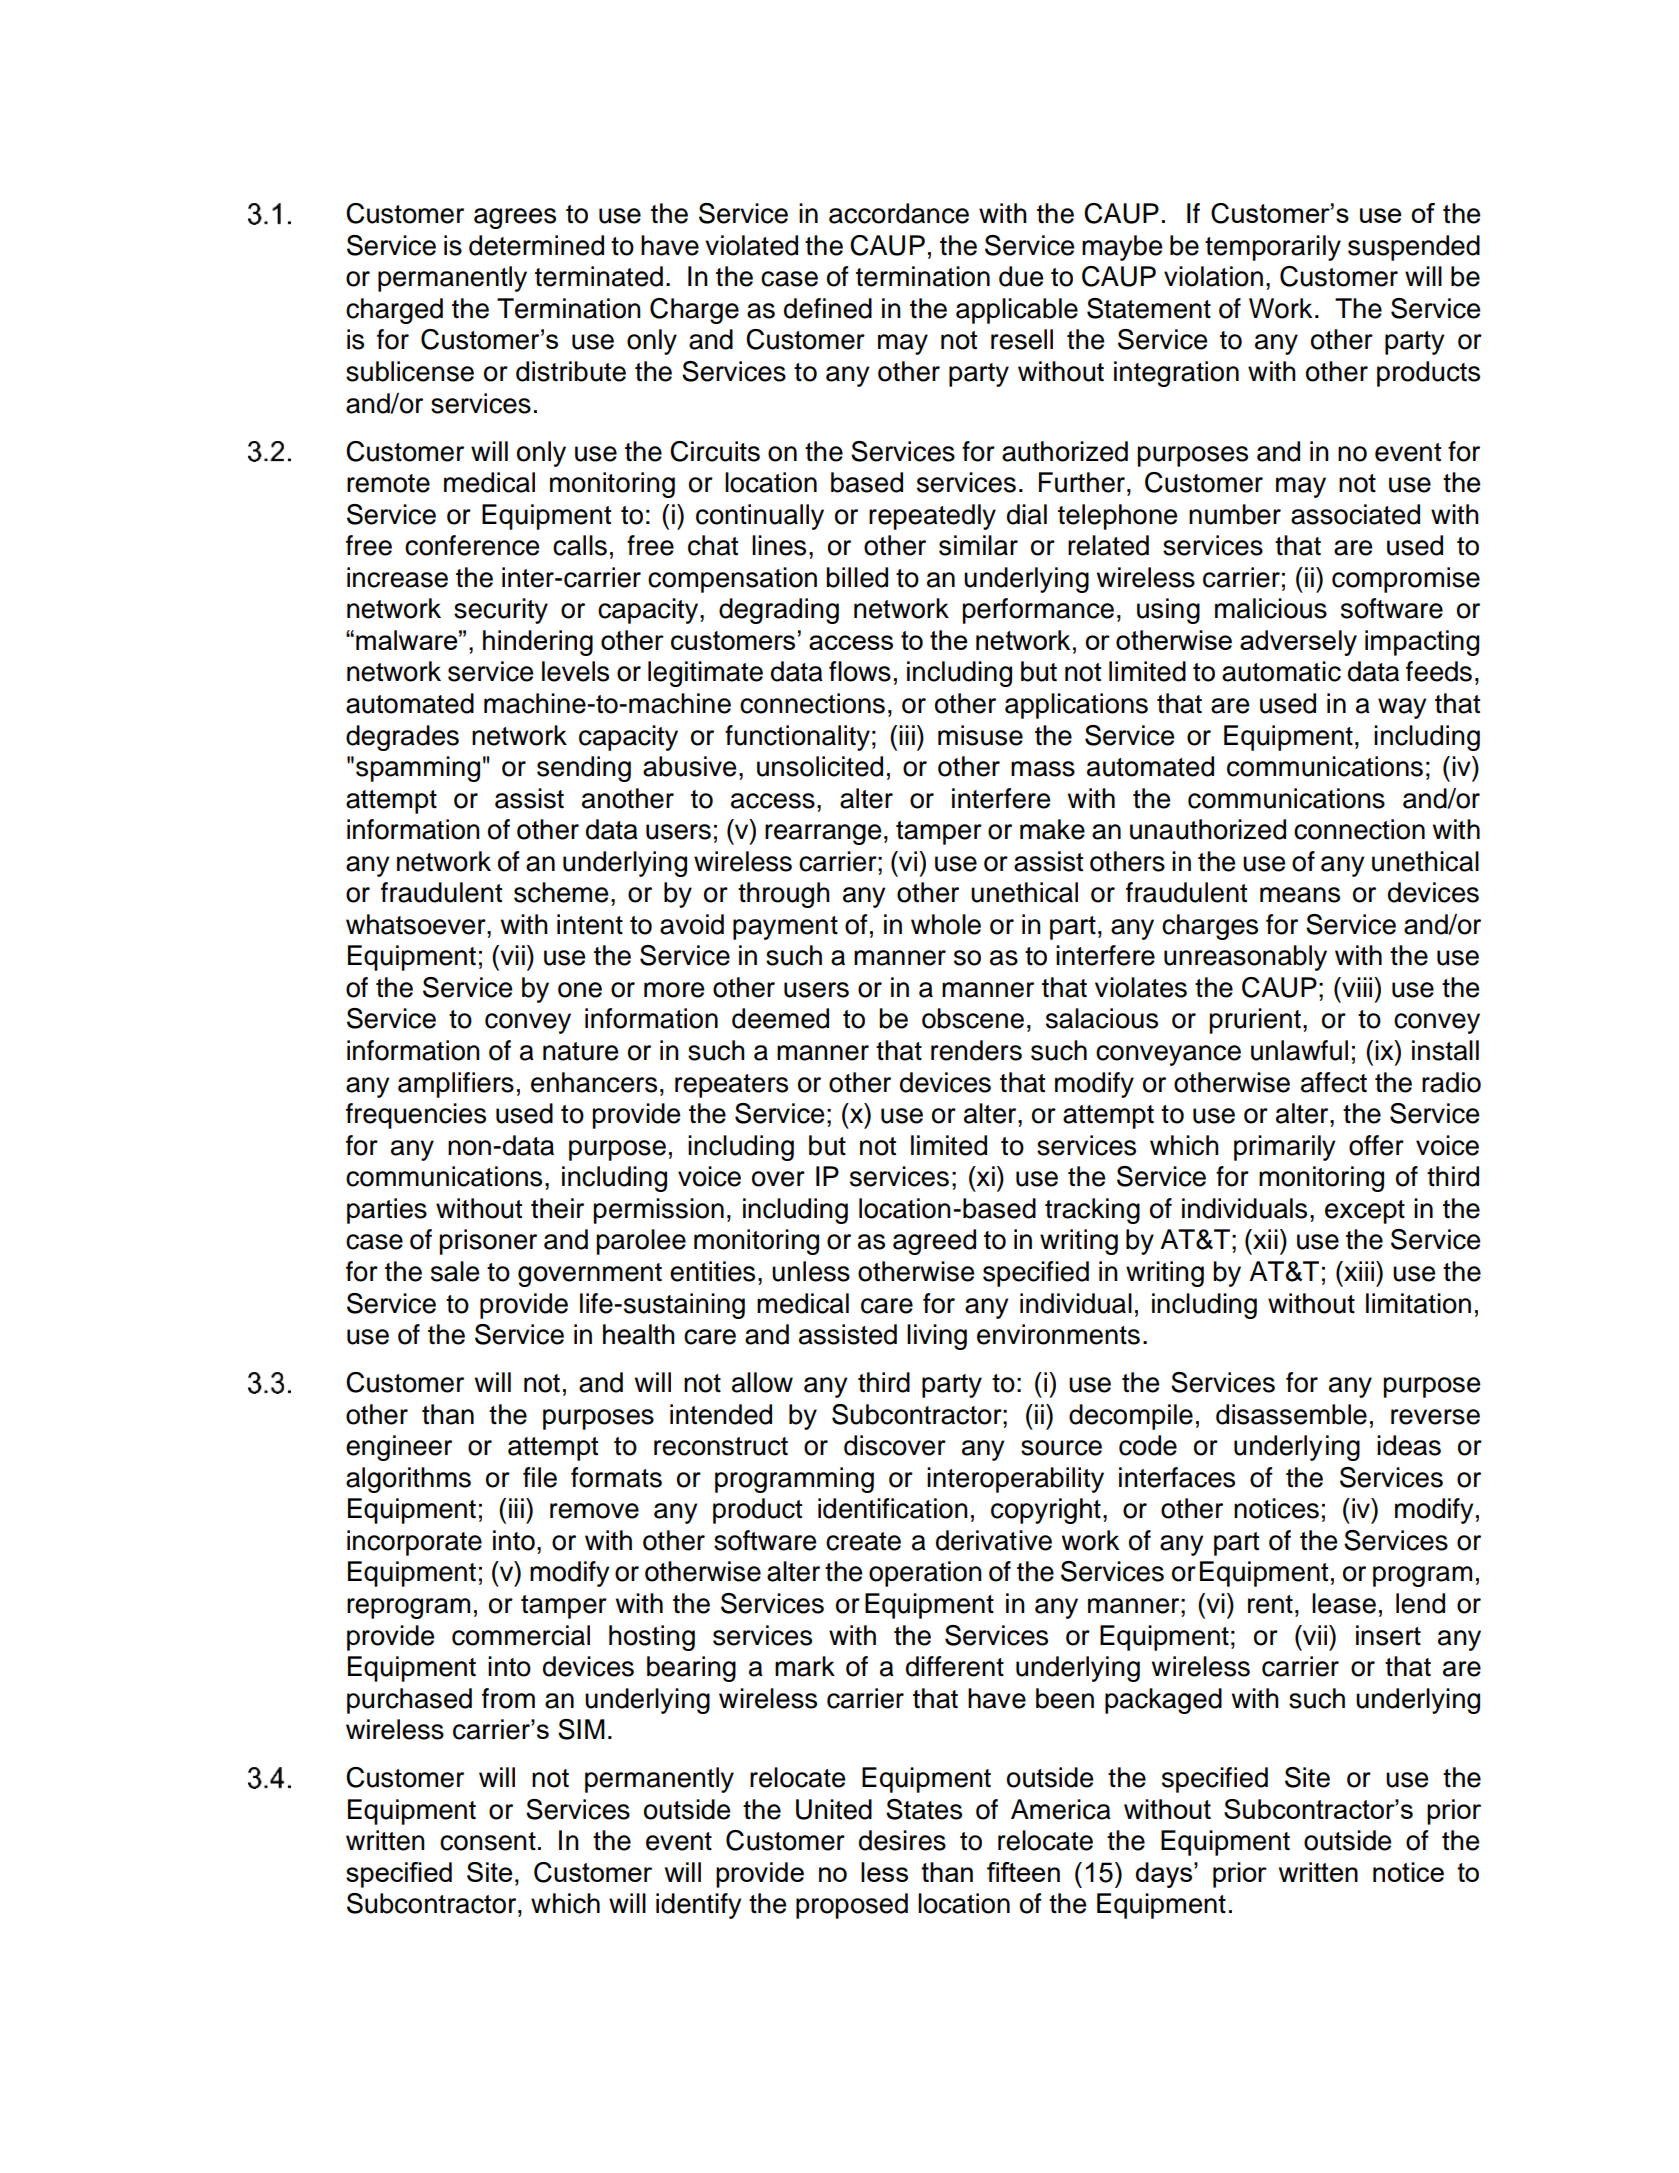 This image has width=1679, height=2173. What do you see at coordinates (1273, 248) in the image?
I see `temporarily` at bounding box center [1273, 248].
